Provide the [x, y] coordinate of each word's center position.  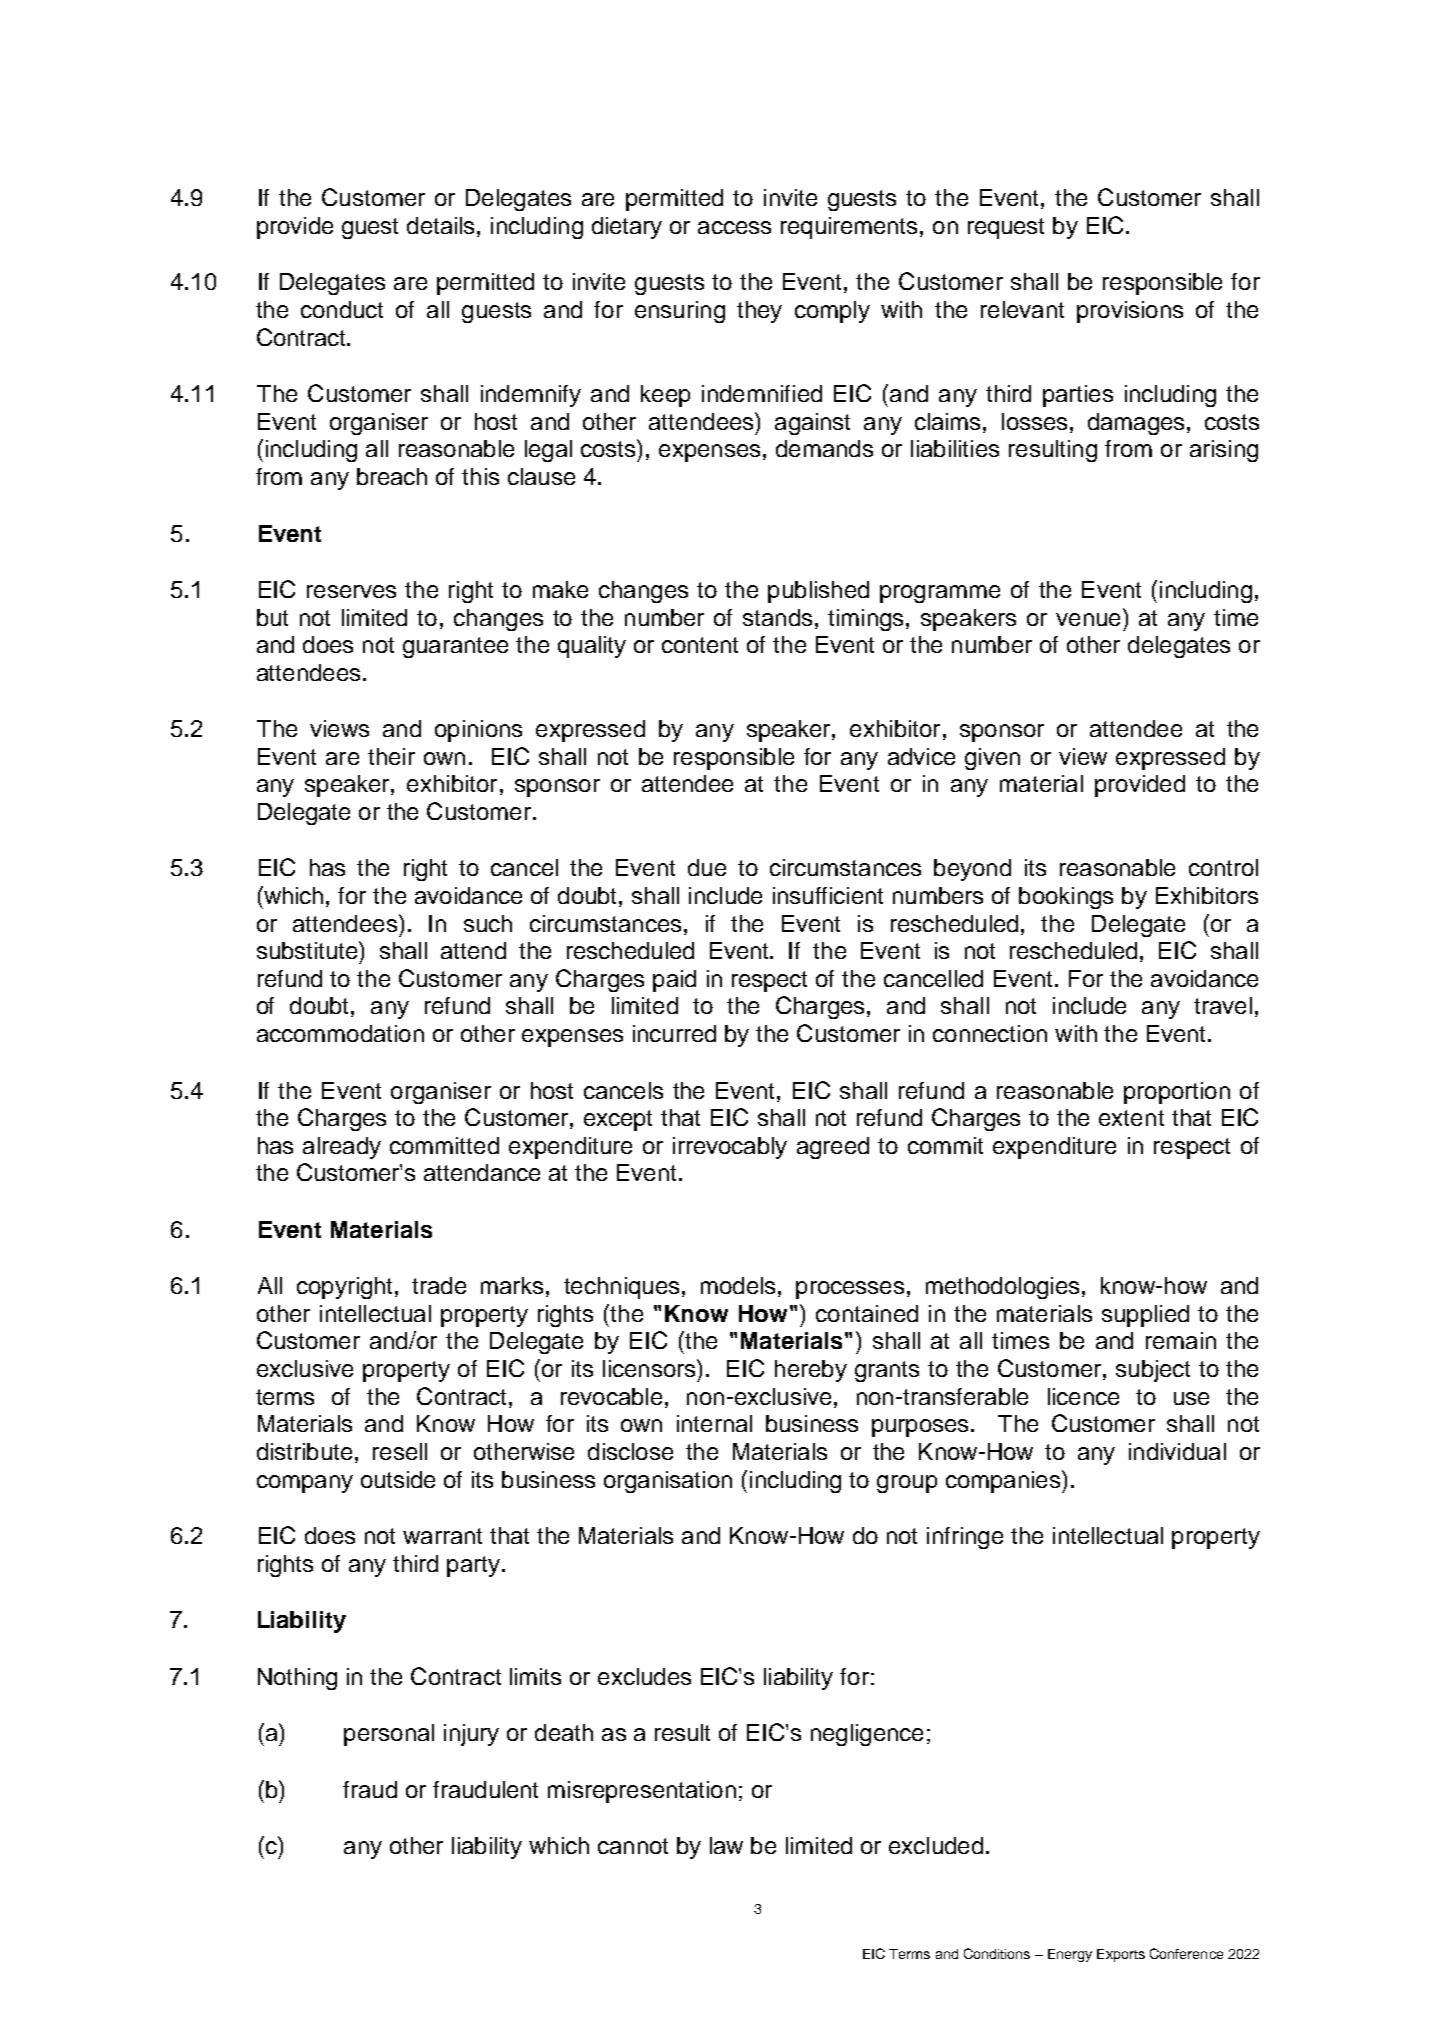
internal [714, 1423]
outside [398, 1479]
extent [1131, 1118]
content [700, 645]
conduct [342, 309]
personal [389, 1735]
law [726, 1845]
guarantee [455, 647]
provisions [1130, 312]
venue [1088, 619]
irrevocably [730, 1148]
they [759, 312]
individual [1177, 1451]
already [342, 1148]
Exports [1121, 1955]
